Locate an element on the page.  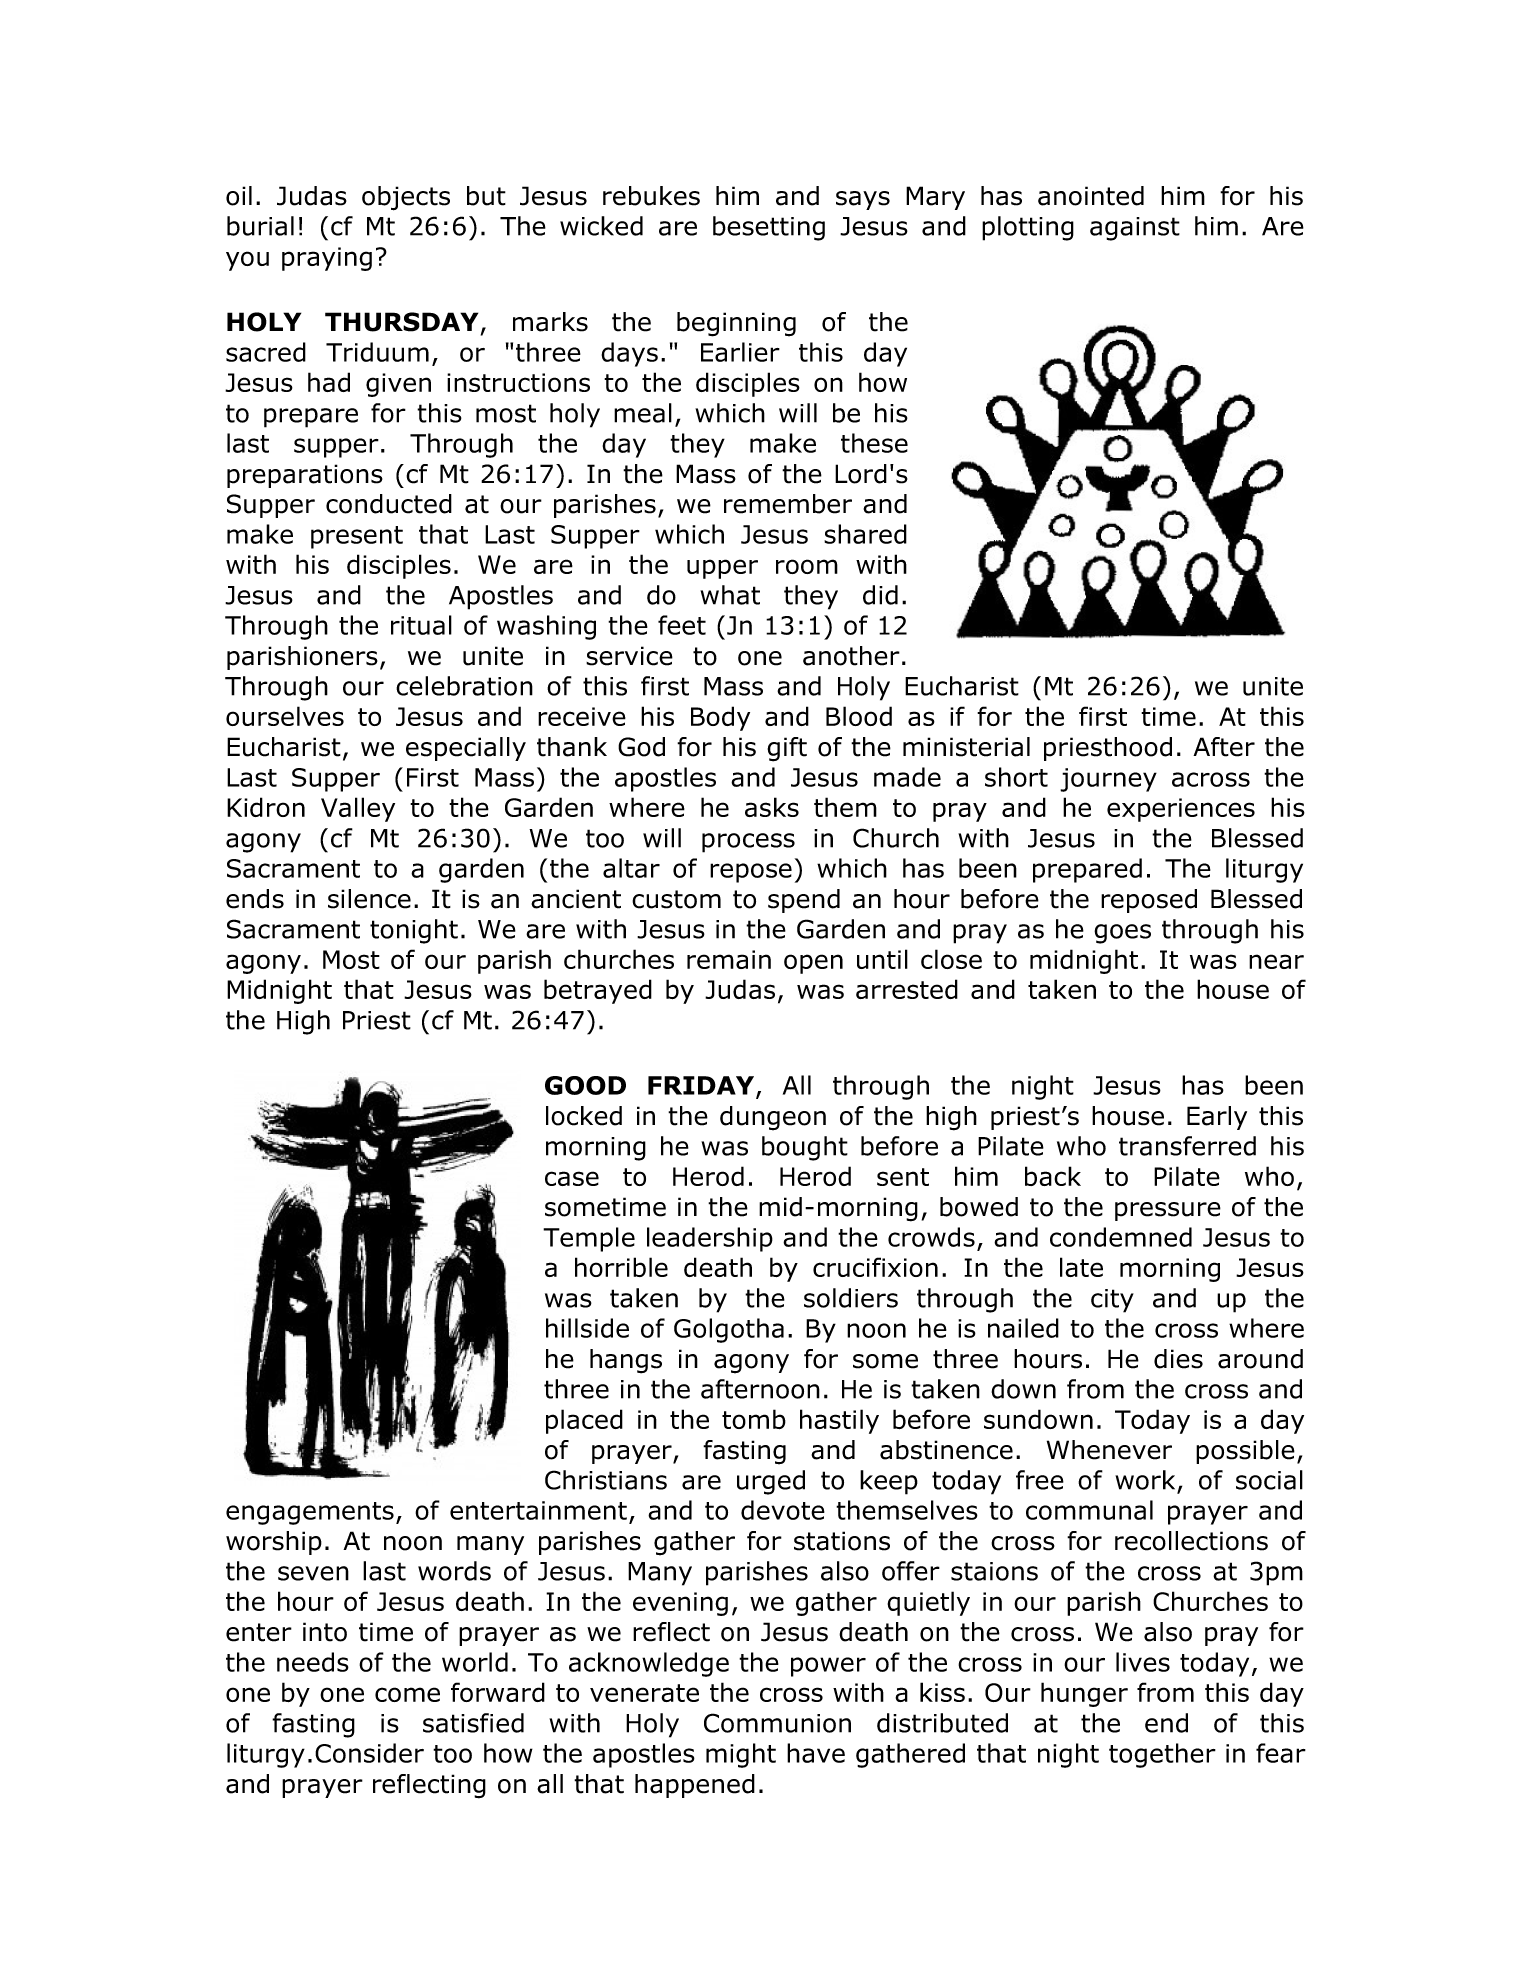
come is located at coordinates (407, 1694).
